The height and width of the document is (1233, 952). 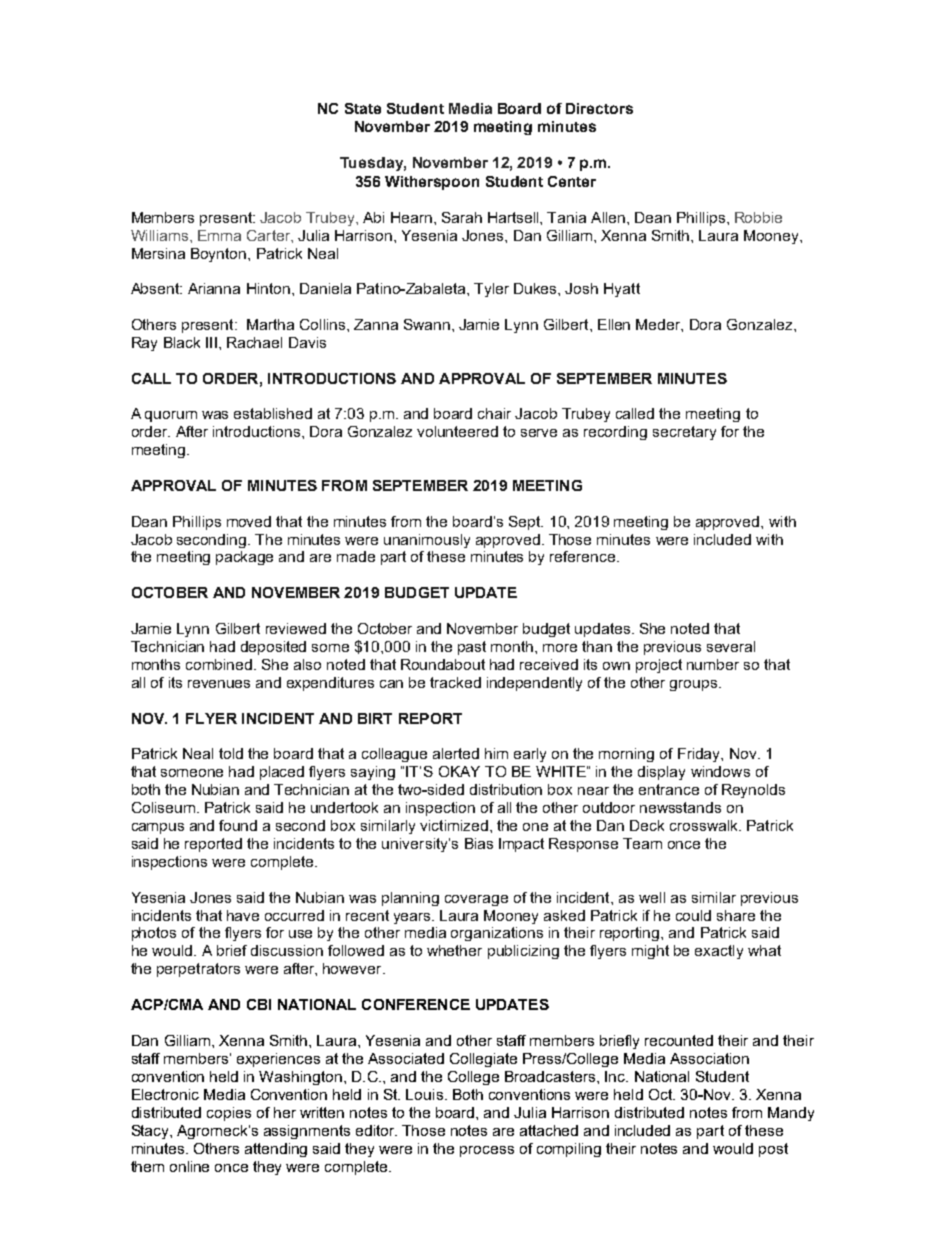 I want to click on coverage, so click(x=476, y=900).
